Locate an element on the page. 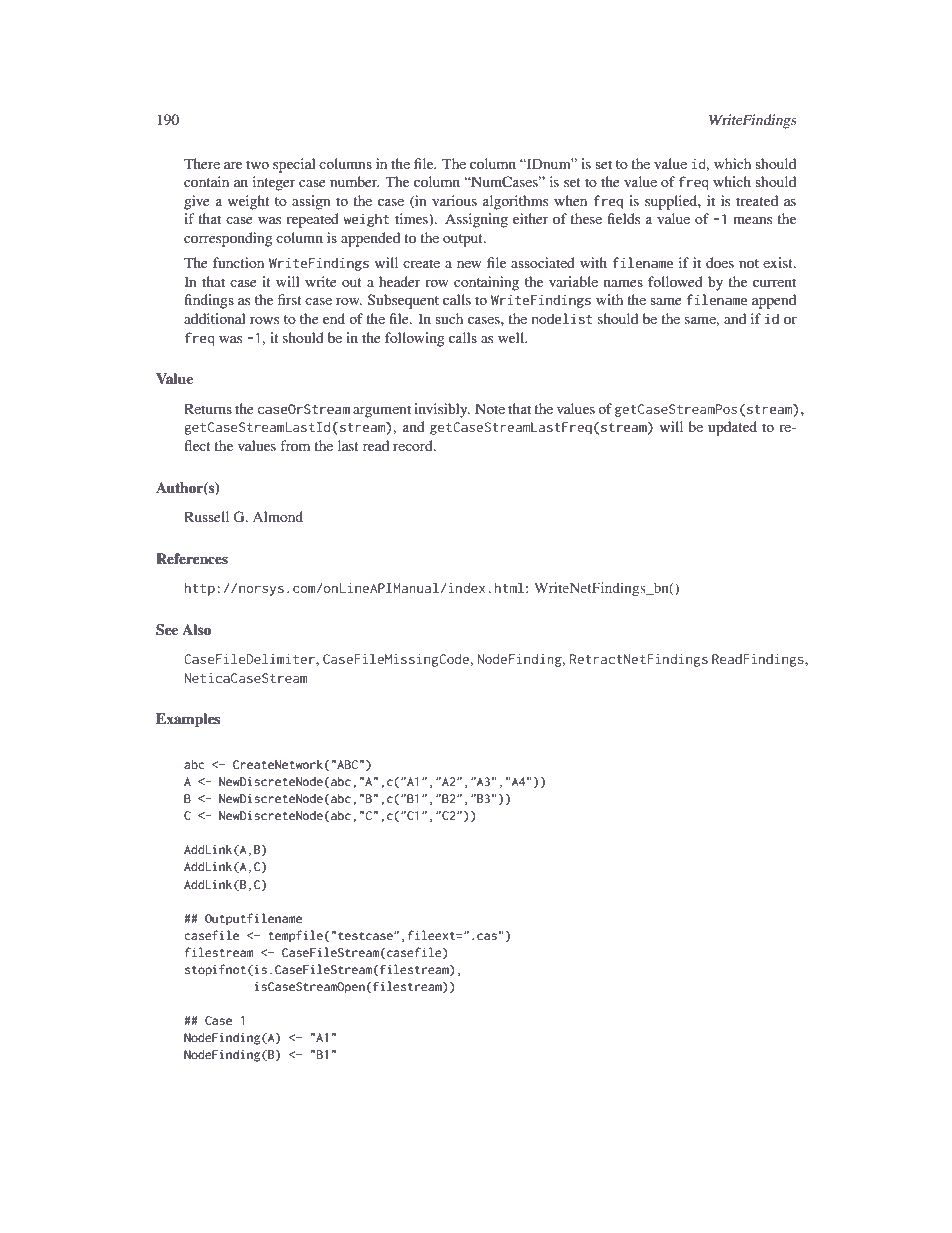  Examples is located at coordinates (188, 720).
